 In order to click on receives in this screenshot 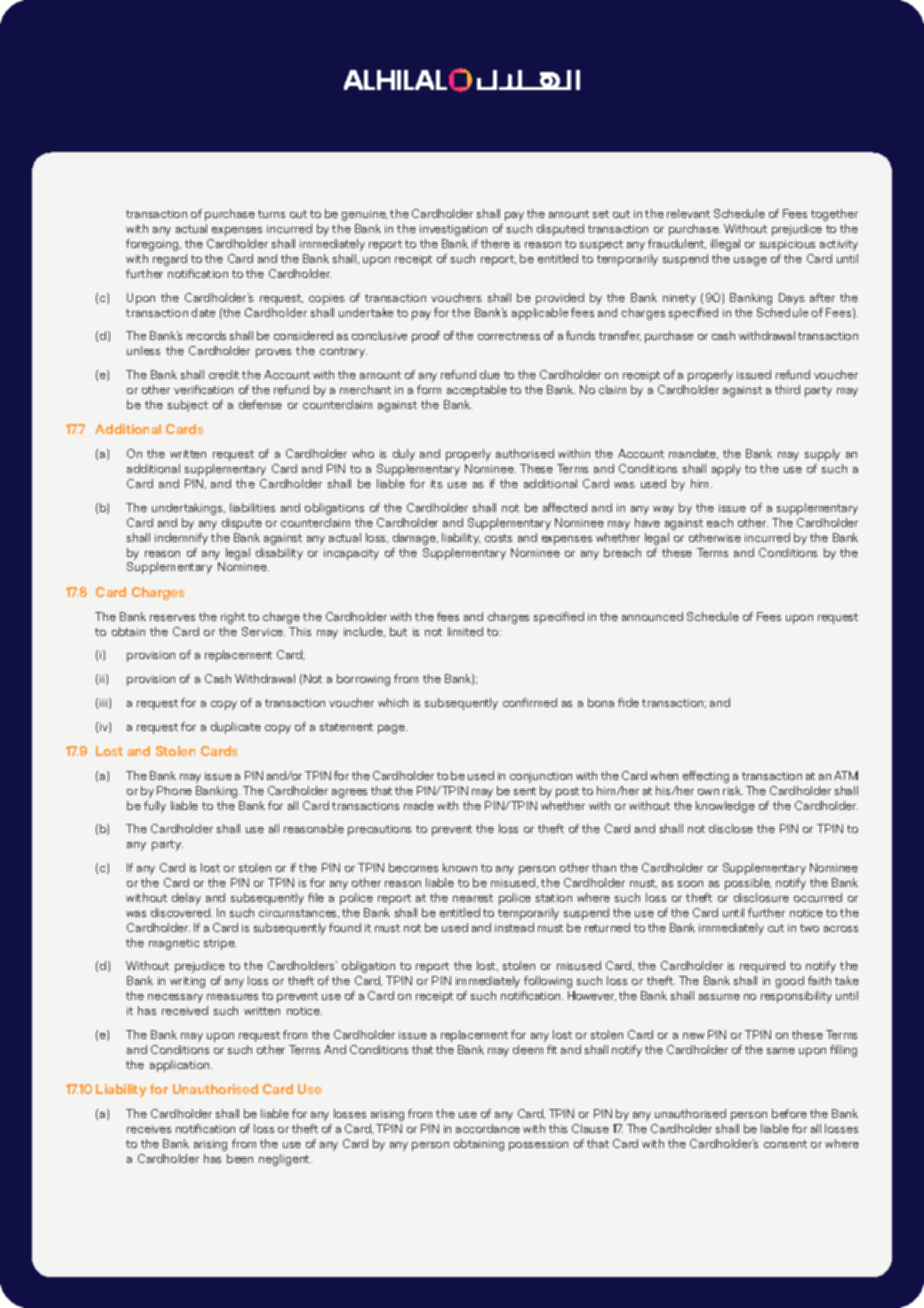, I will do `click(149, 1129)`.
